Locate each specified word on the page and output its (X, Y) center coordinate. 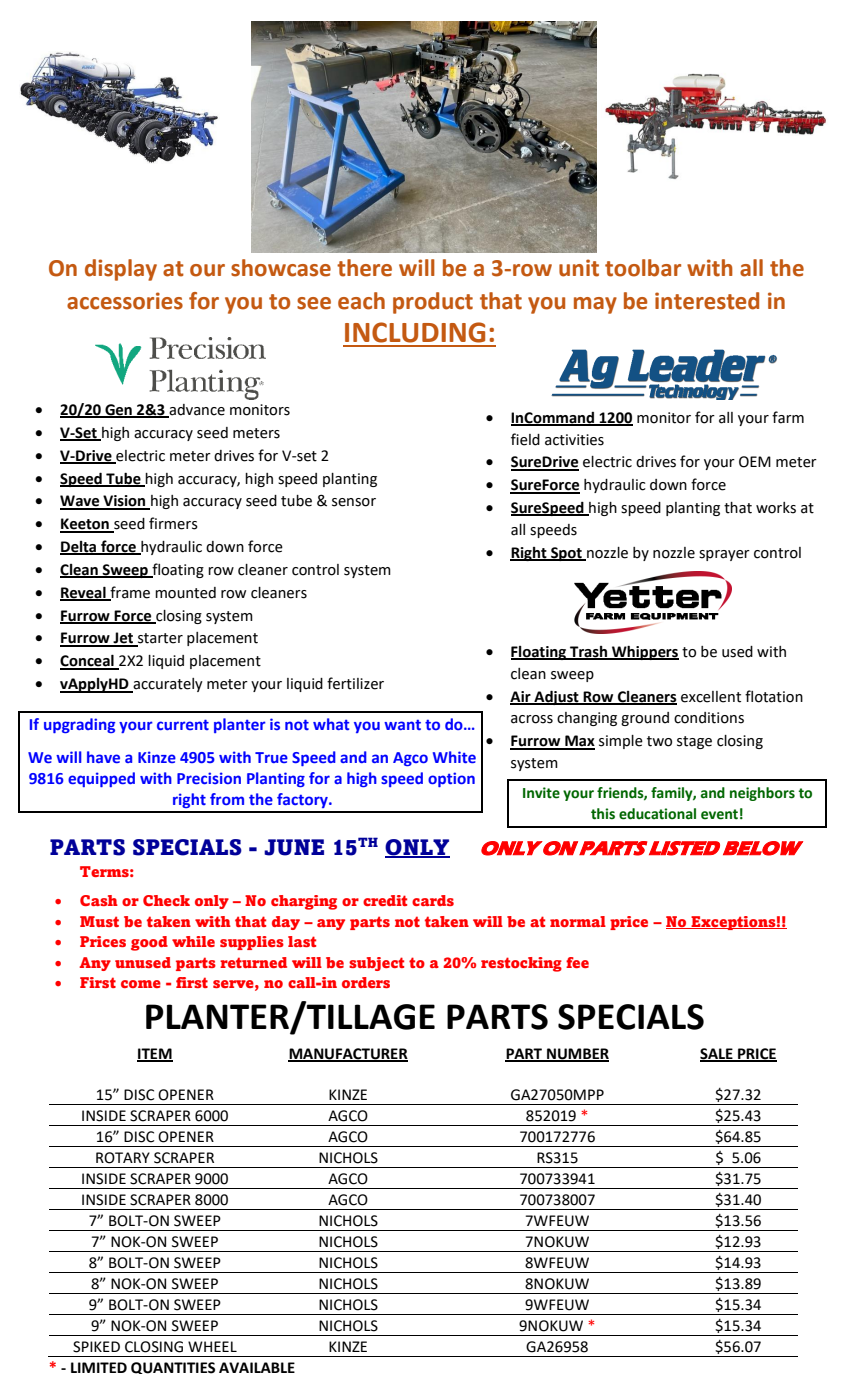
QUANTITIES (173, 1368)
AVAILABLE (257, 1367)
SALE (717, 1055)
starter (159, 639)
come (141, 984)
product (433, 303)
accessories (125, 301)
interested (707, 301)
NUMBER (577, 1055)
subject (376, 964)
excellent (711, 697)
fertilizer (355, 683)
